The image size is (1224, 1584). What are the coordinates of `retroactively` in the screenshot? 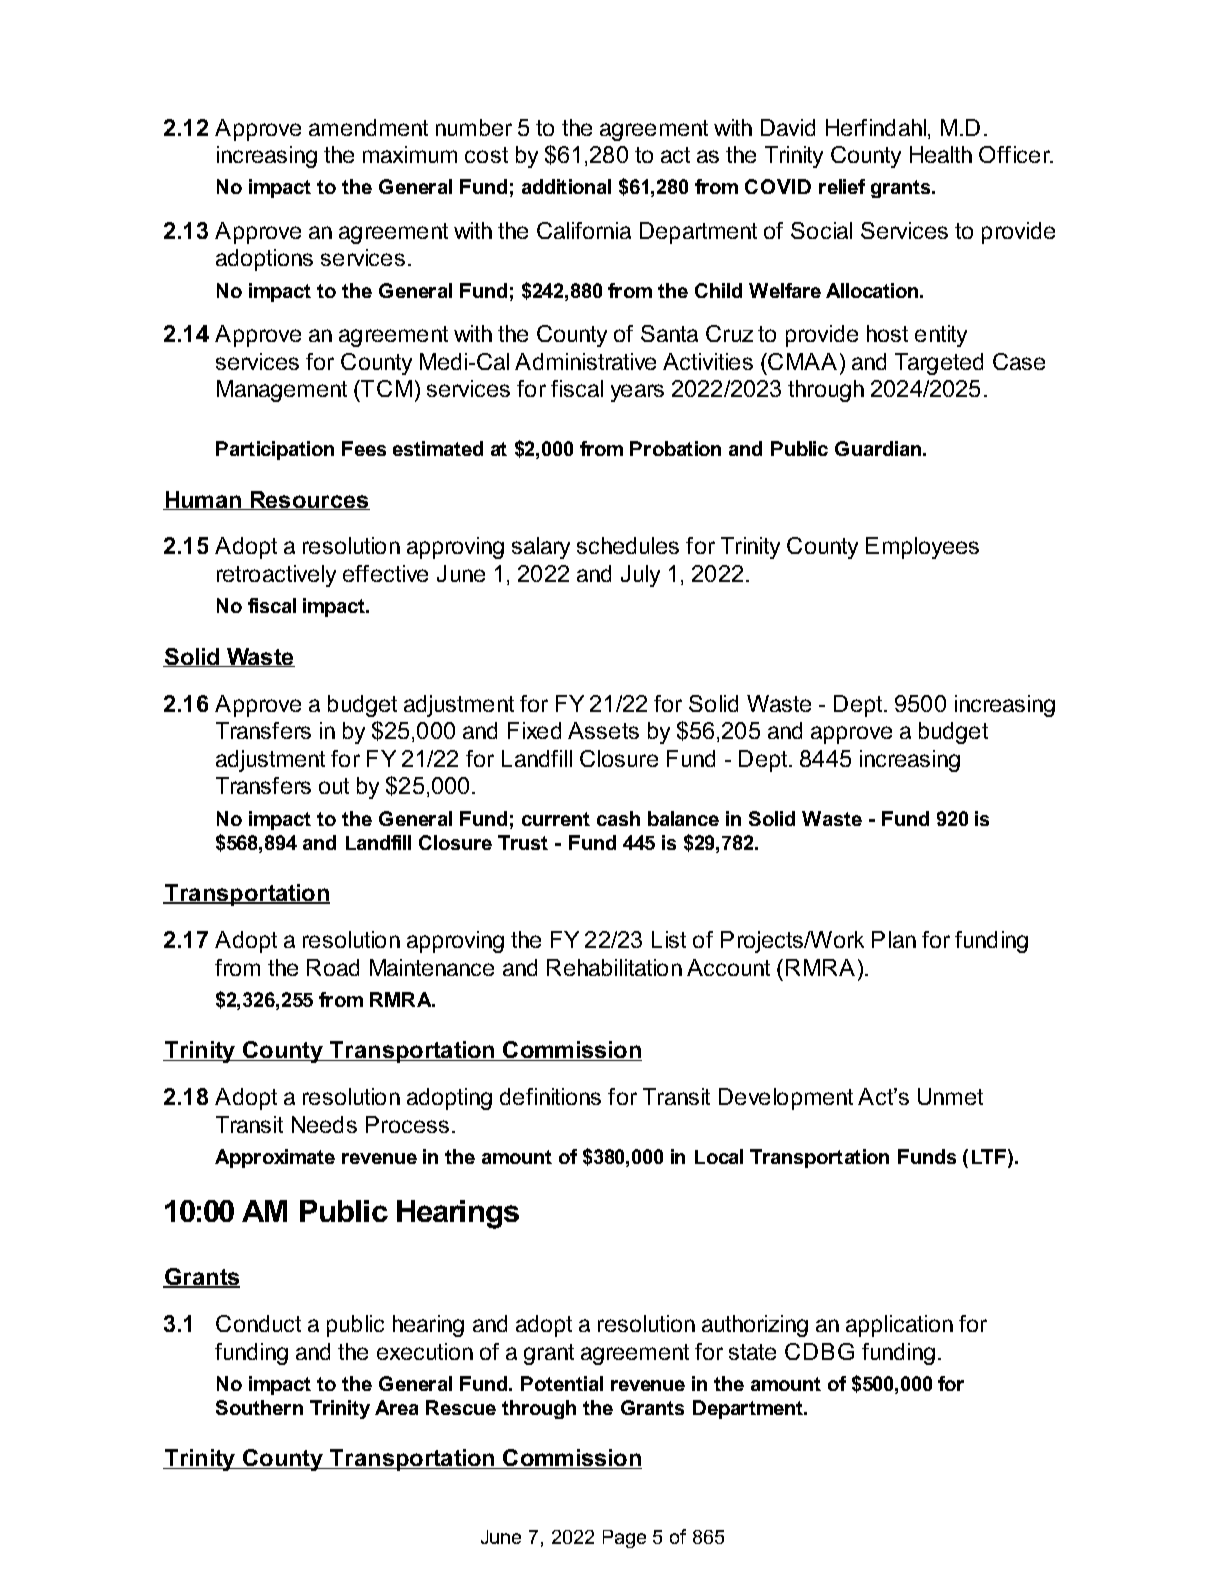 It's located at (276, 576).
